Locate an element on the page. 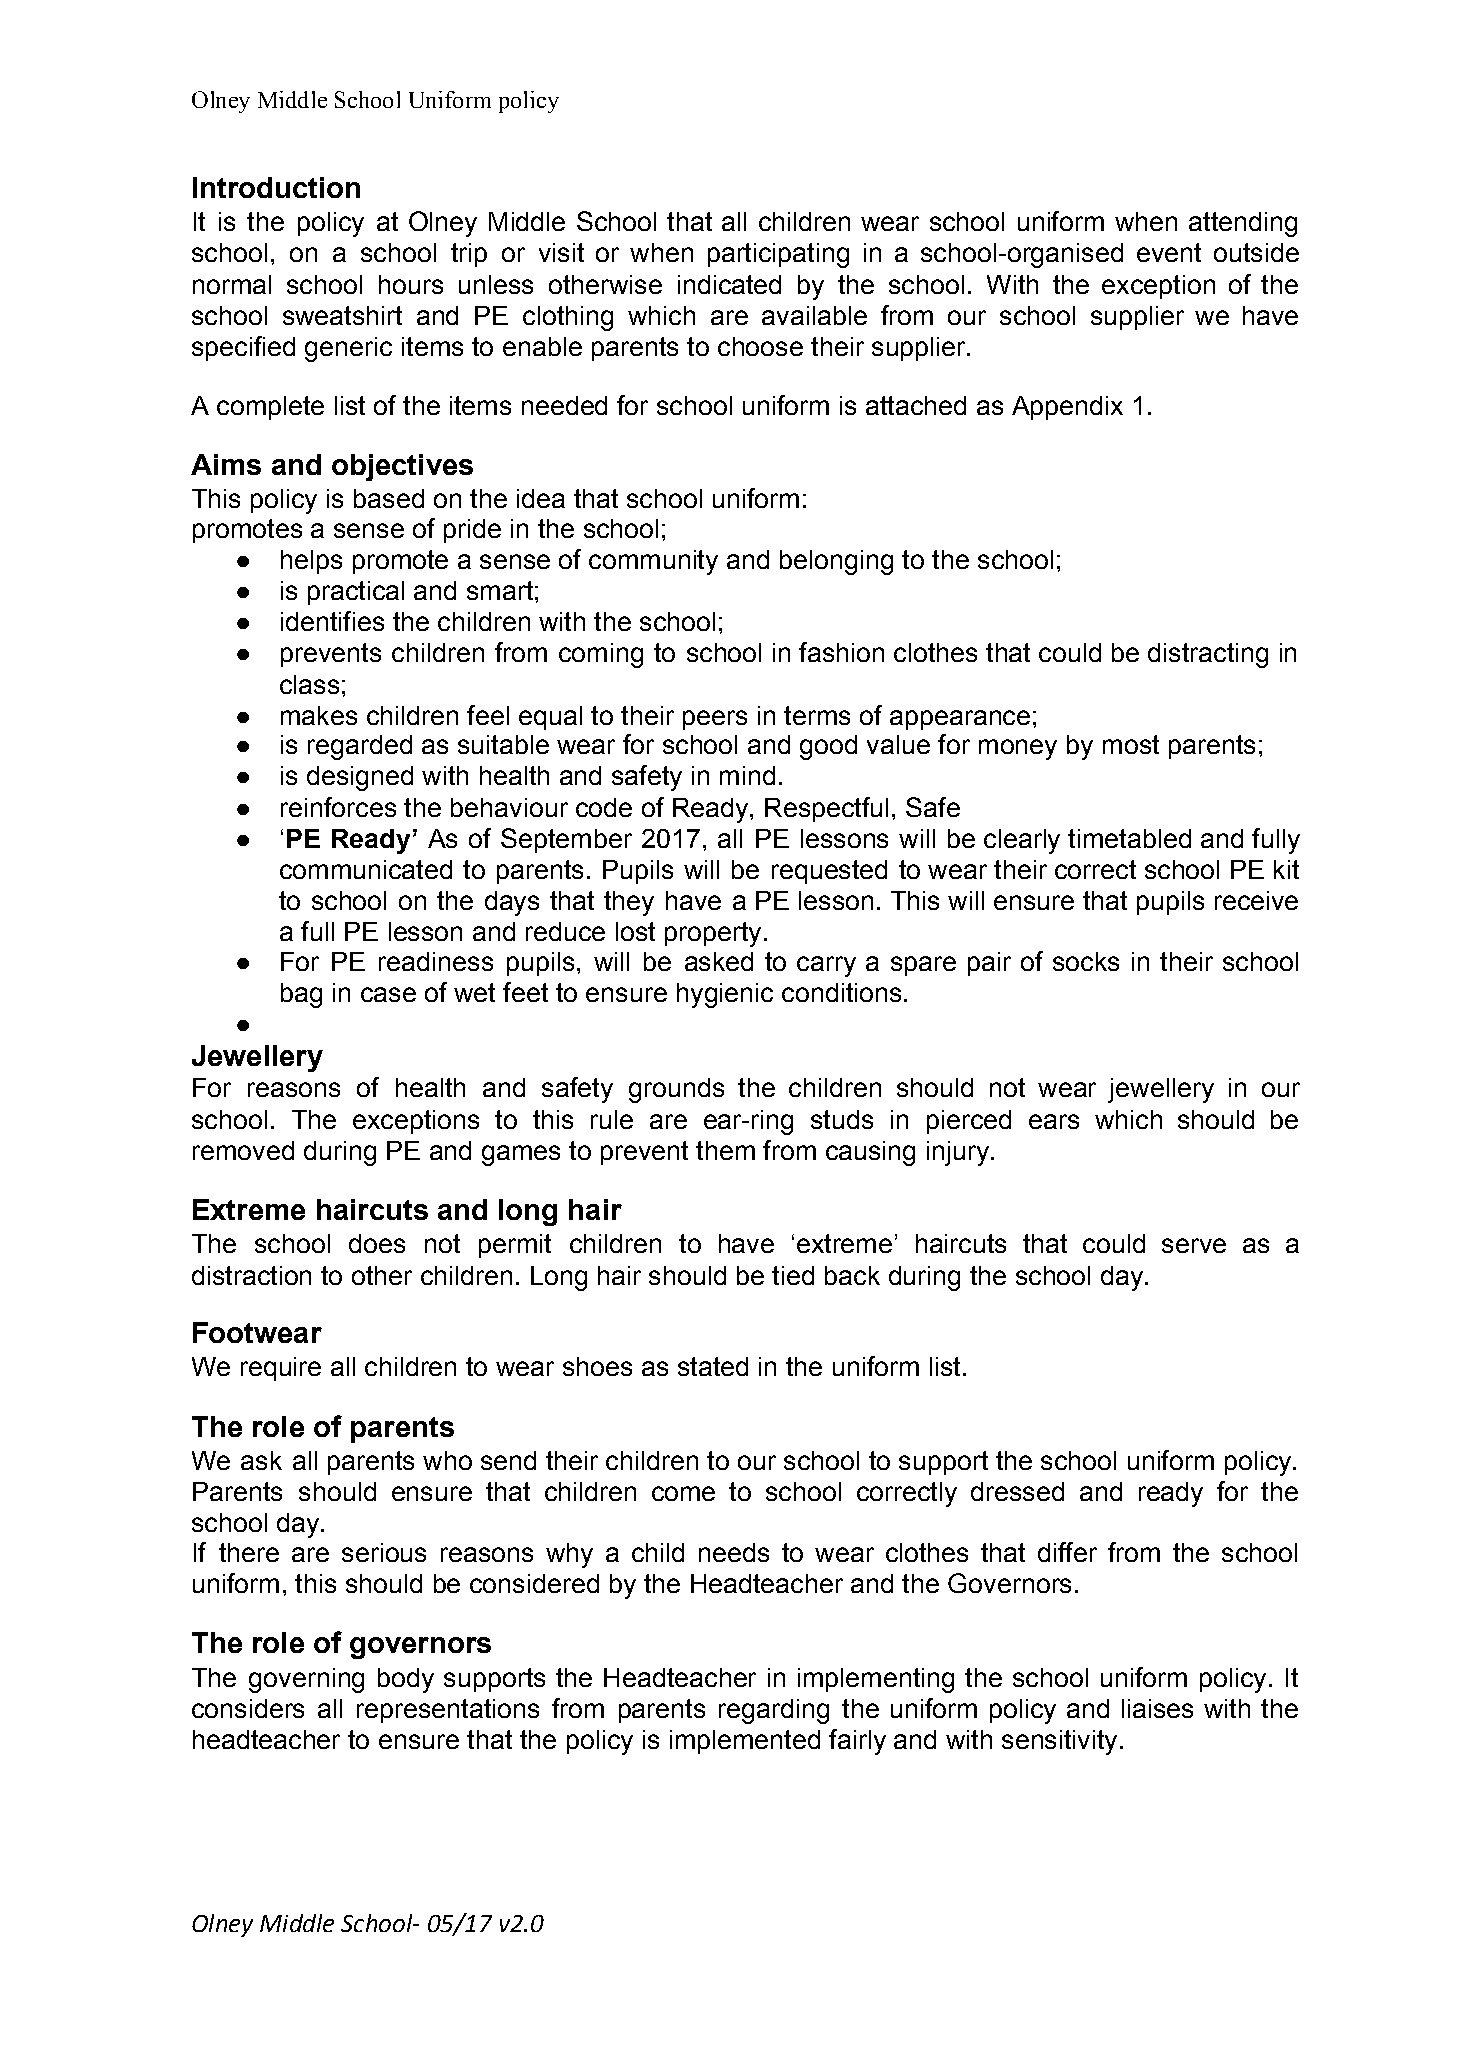 The width and height of the page is (1457, 2061). them is located at coordinates (725, 1150).
